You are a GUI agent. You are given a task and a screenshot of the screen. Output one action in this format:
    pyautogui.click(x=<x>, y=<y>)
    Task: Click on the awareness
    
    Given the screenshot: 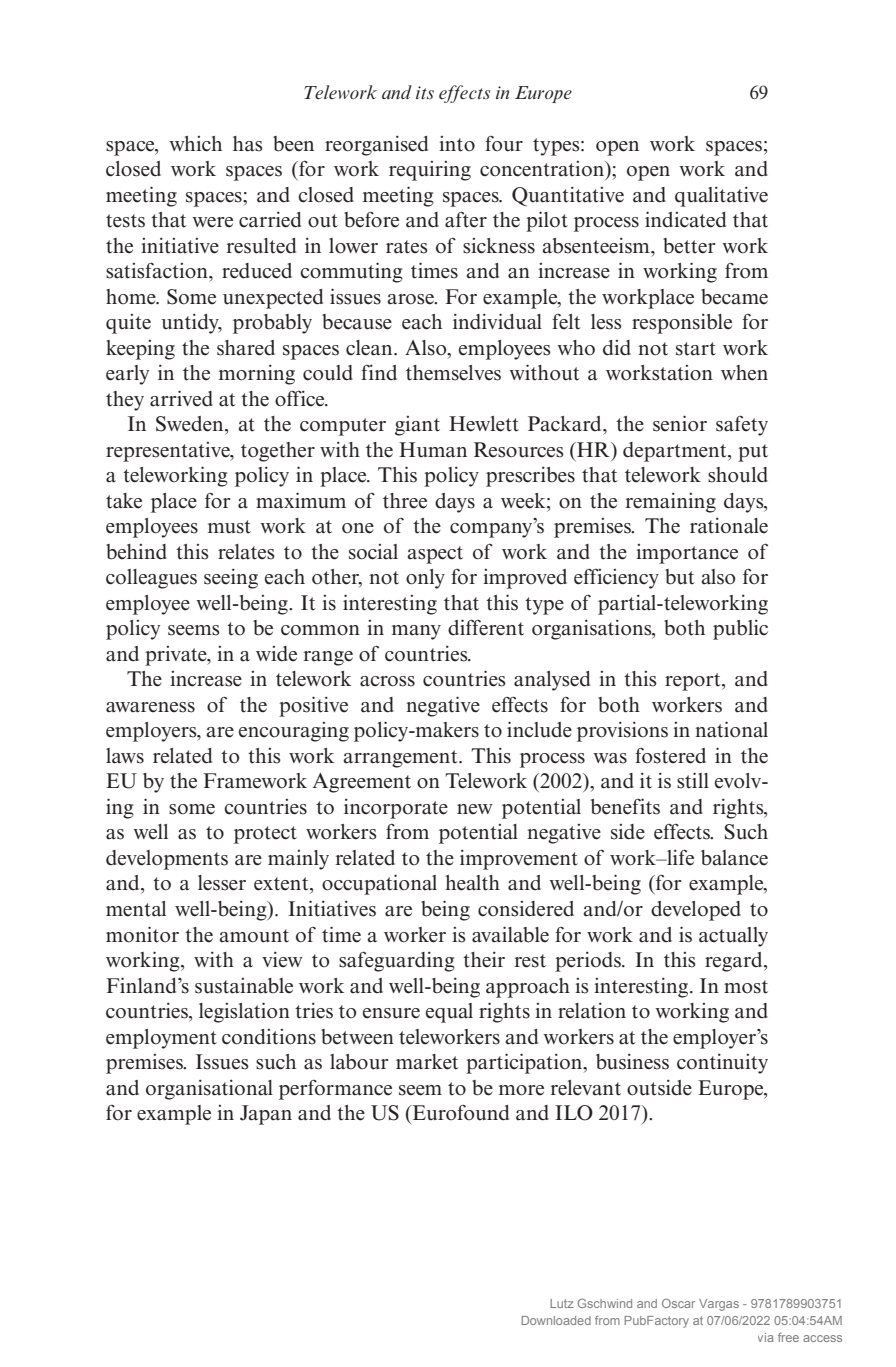 What is the action you would take?
    pyautogui.click(x=150, y=707)
